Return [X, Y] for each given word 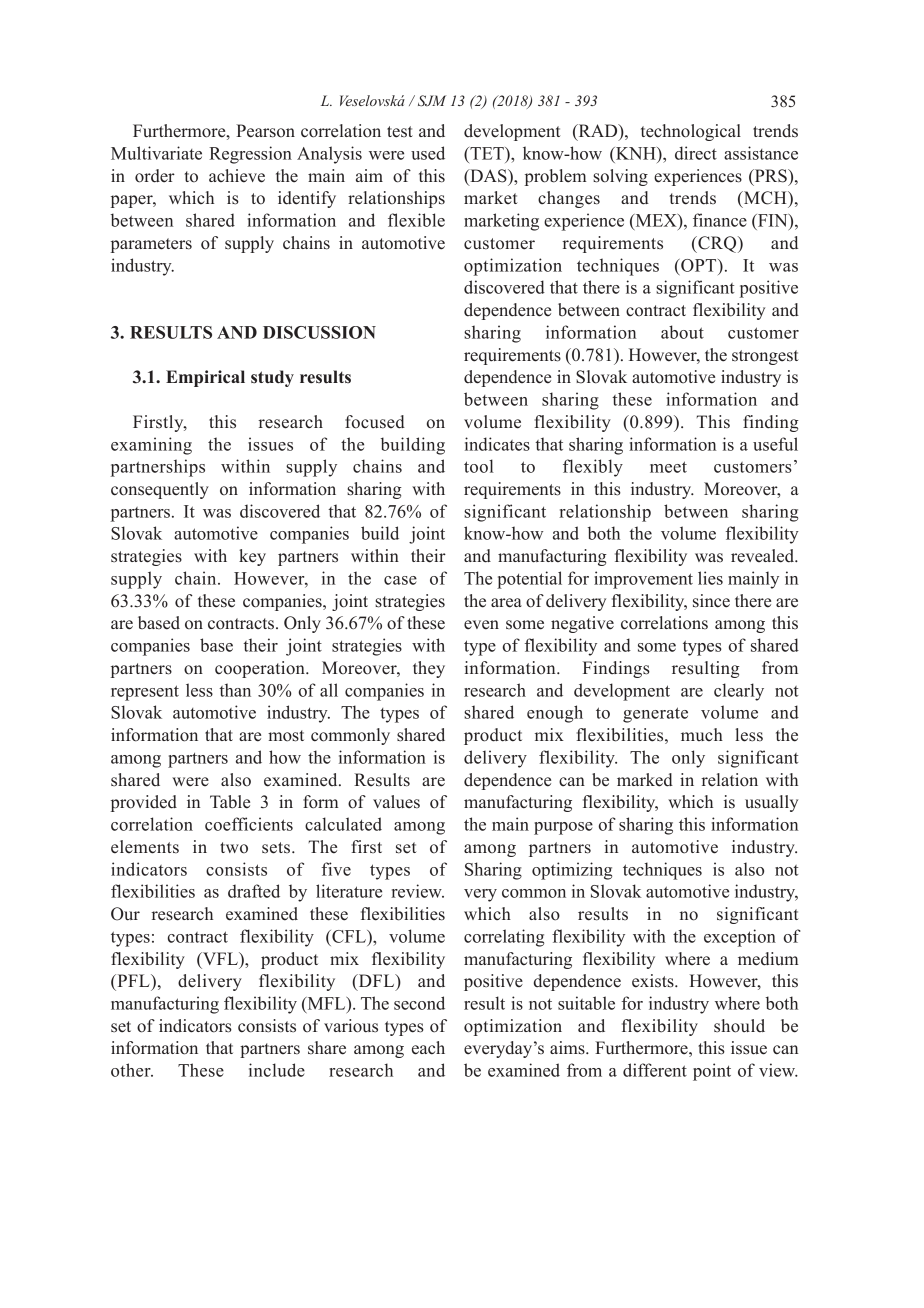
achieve [237, 176]
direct [696, 153]
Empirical [205, 378]
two [234, 848]
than [235, 690]
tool [479, 466]
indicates [497, 444]
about [682, 332]
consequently [160, 490]
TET [487, 153]
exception [740, 938]
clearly [739, 692]
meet [668, 467]
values [396, 802]
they [429, 669]
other [132, 1070]
